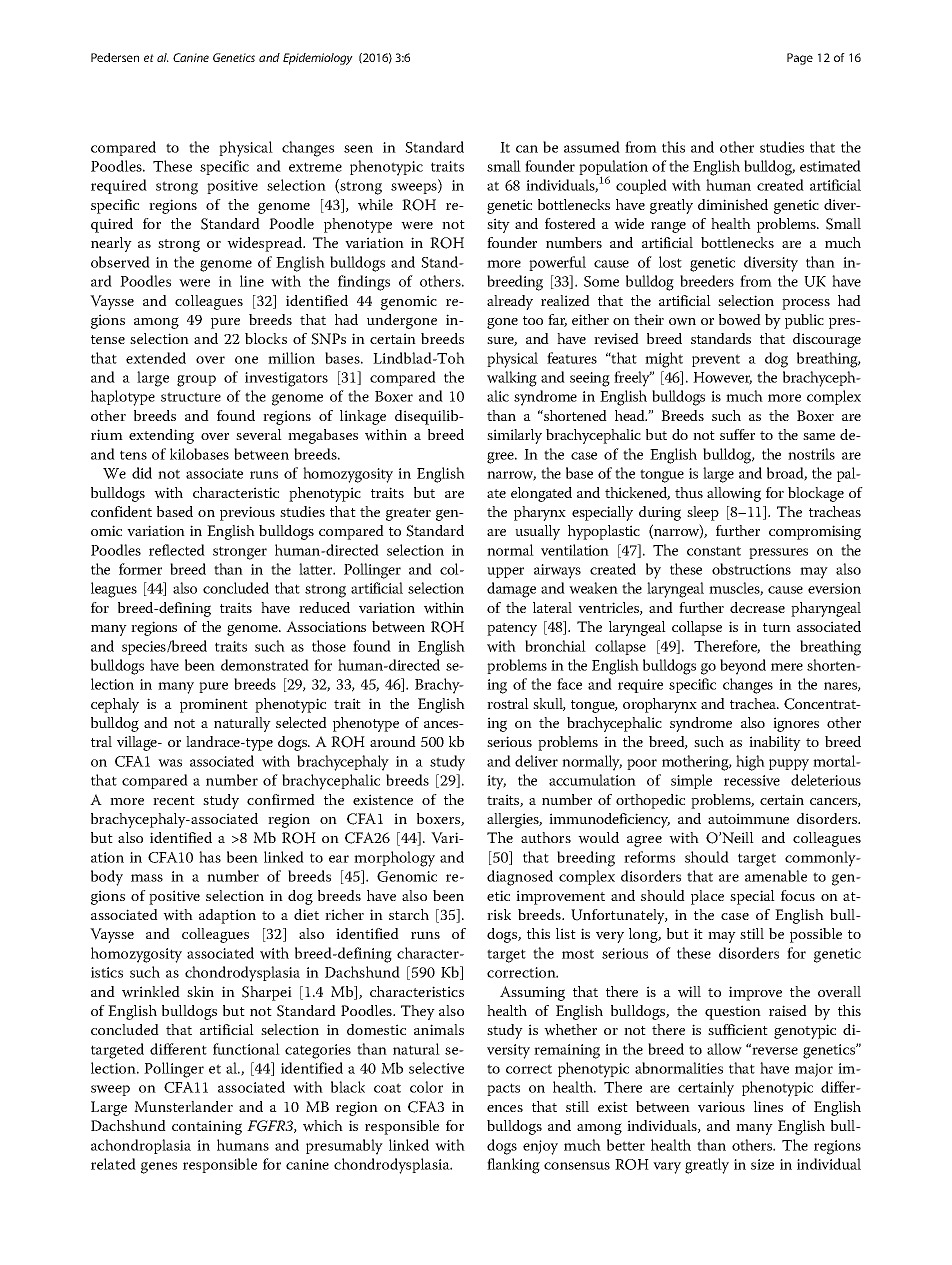  What do you see at coordinates (394, 859) in the page?
I see `morphology` at bounding box center [394, 859].
